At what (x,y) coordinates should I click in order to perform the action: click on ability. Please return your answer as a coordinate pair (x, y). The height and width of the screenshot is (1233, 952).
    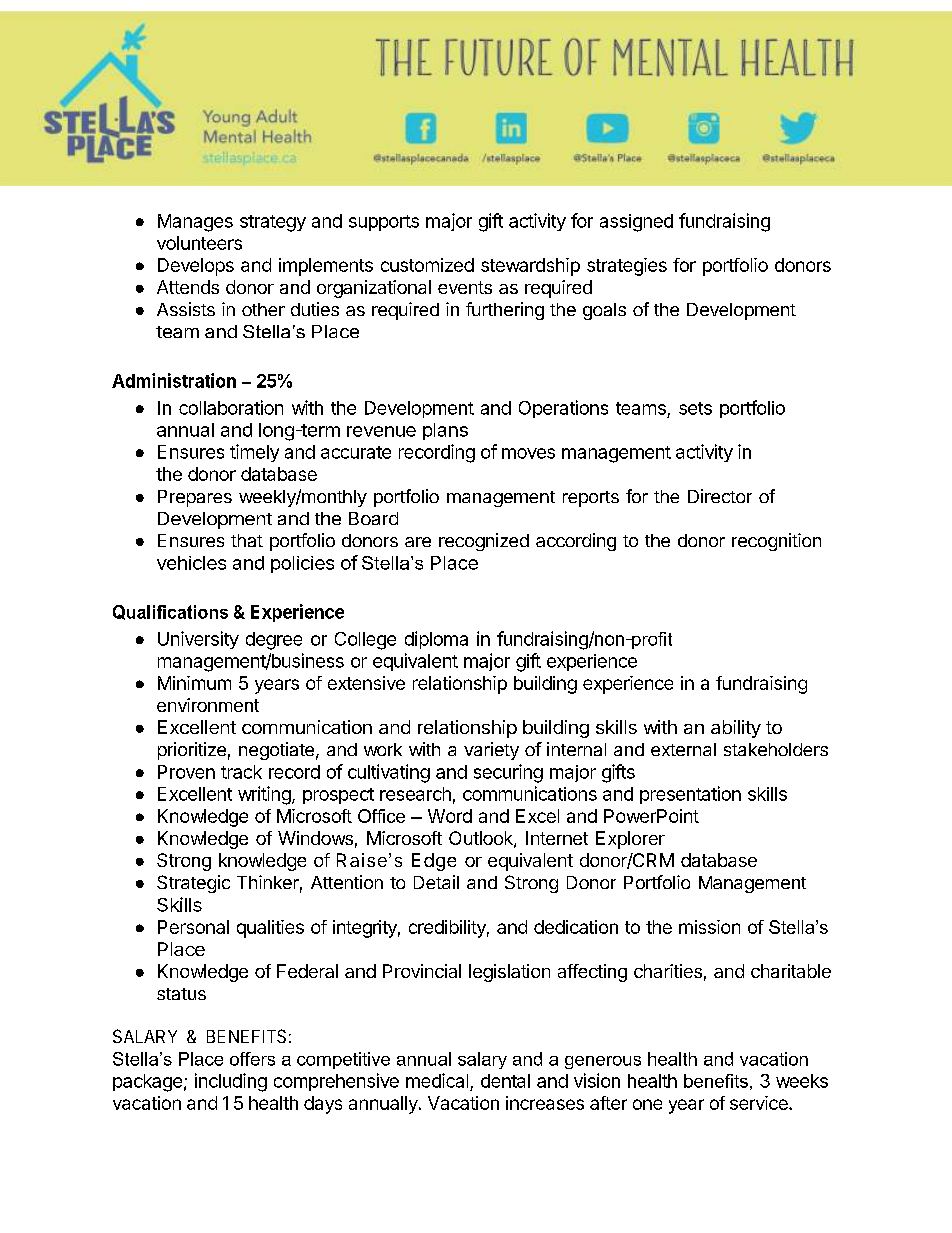
    Looking at the image, I should click on (736, 729).
